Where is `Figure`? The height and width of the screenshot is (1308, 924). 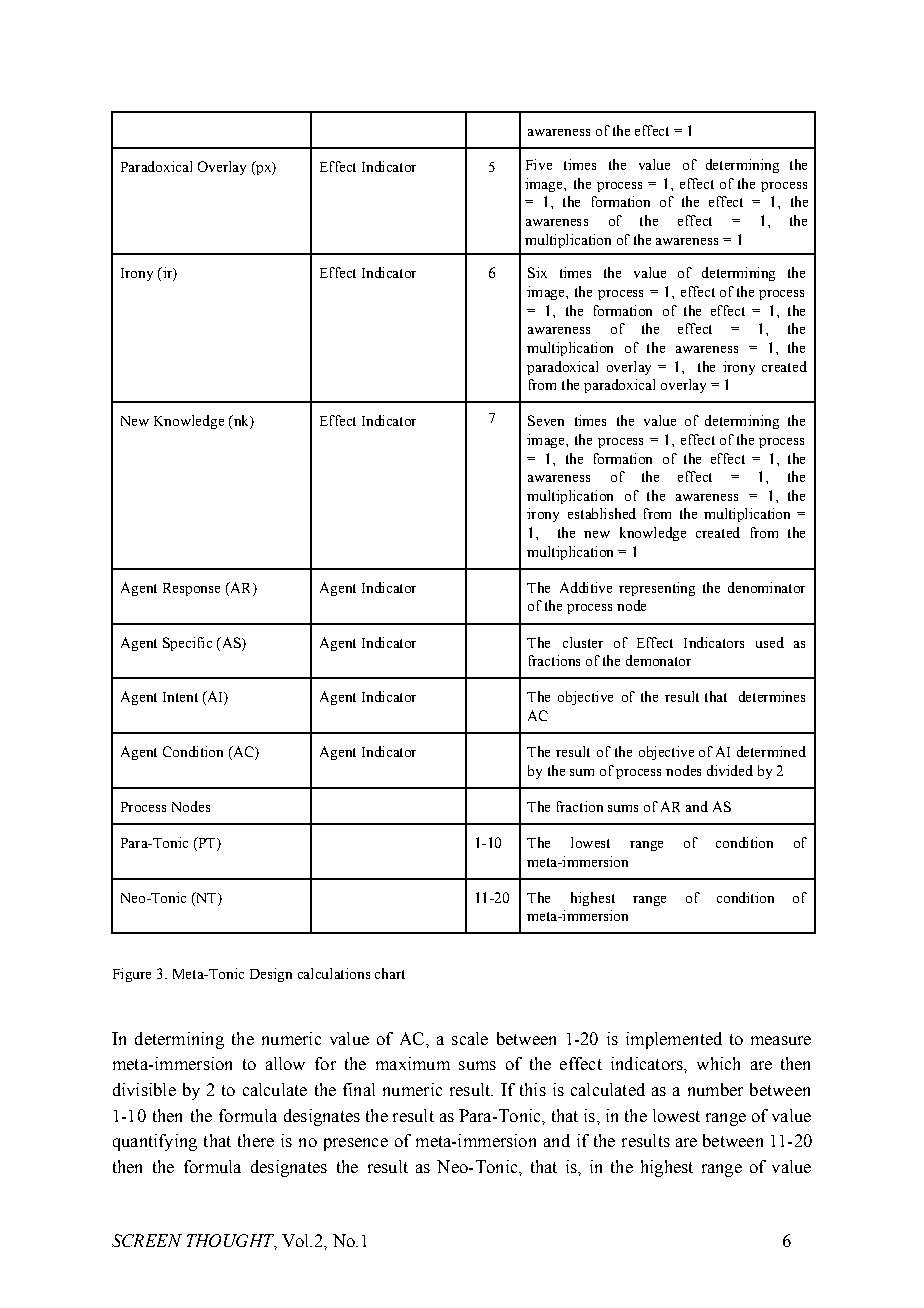 Figure is located at coordinates (132, 975).
